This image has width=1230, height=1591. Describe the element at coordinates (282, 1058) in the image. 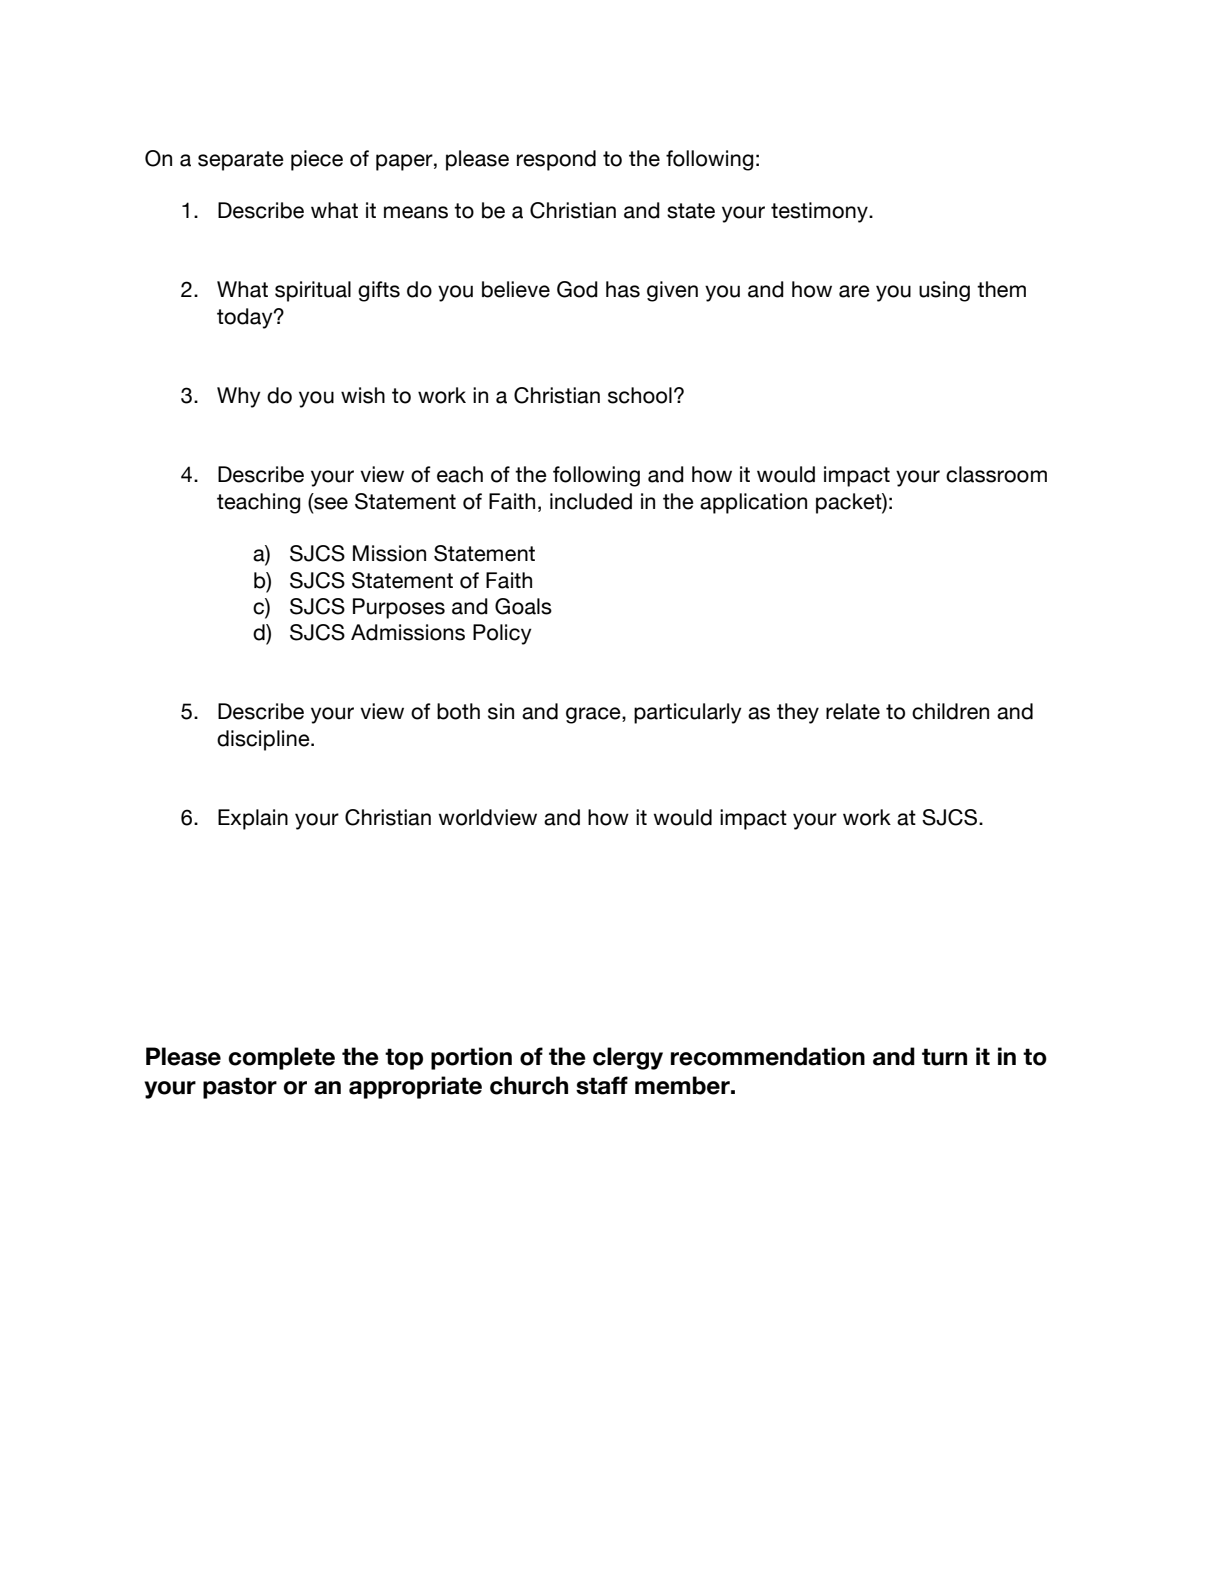

I see `complete` at that location.
